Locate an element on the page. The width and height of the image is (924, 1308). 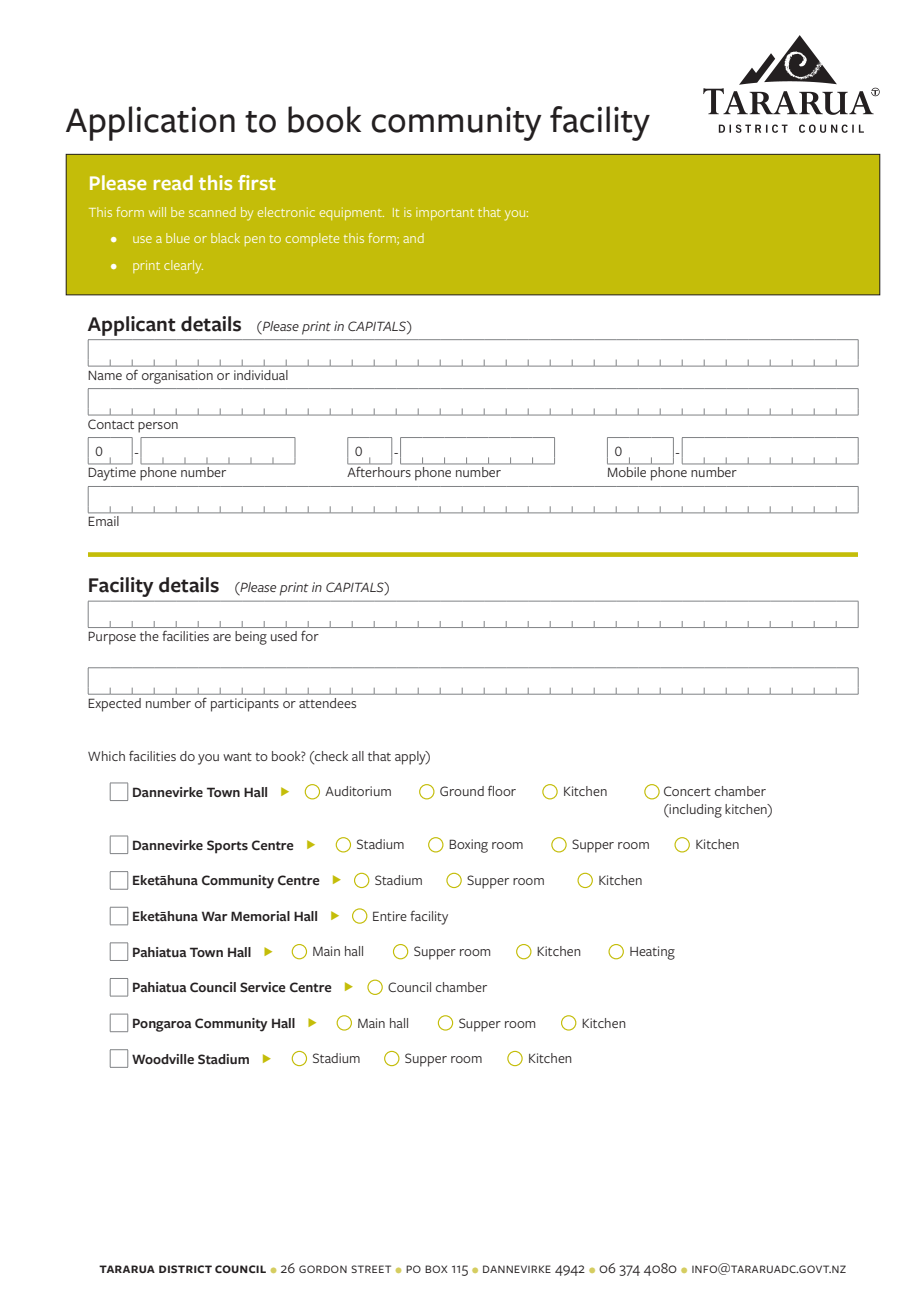
person is located at coordinates (158, 427).
